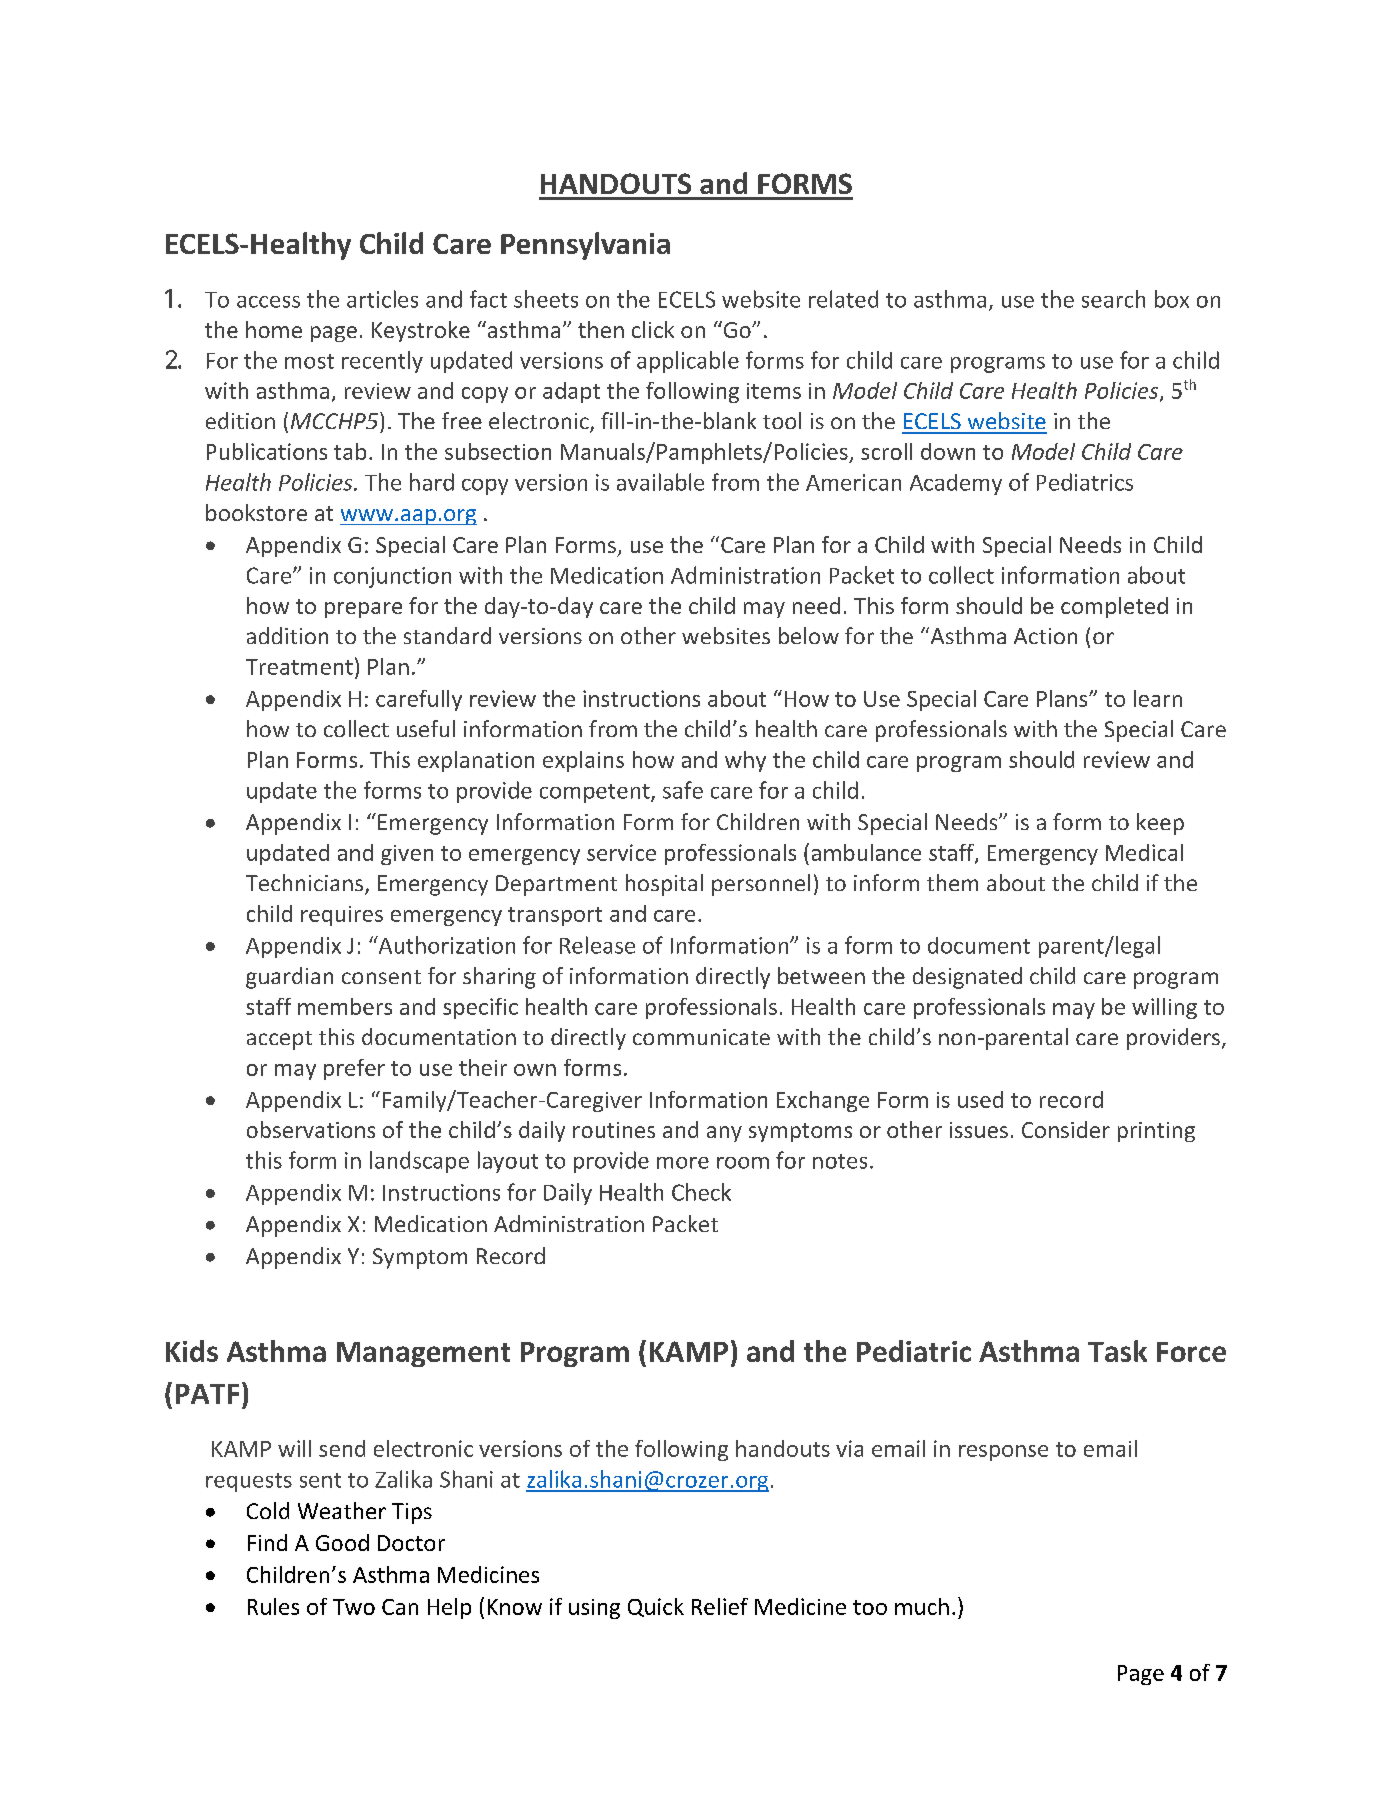 This screenshot has height=1800, width=1391. What do you see at coordinates (664, 885) in the screenshot?
I see `hospital` at bounding box center [664, 885].
